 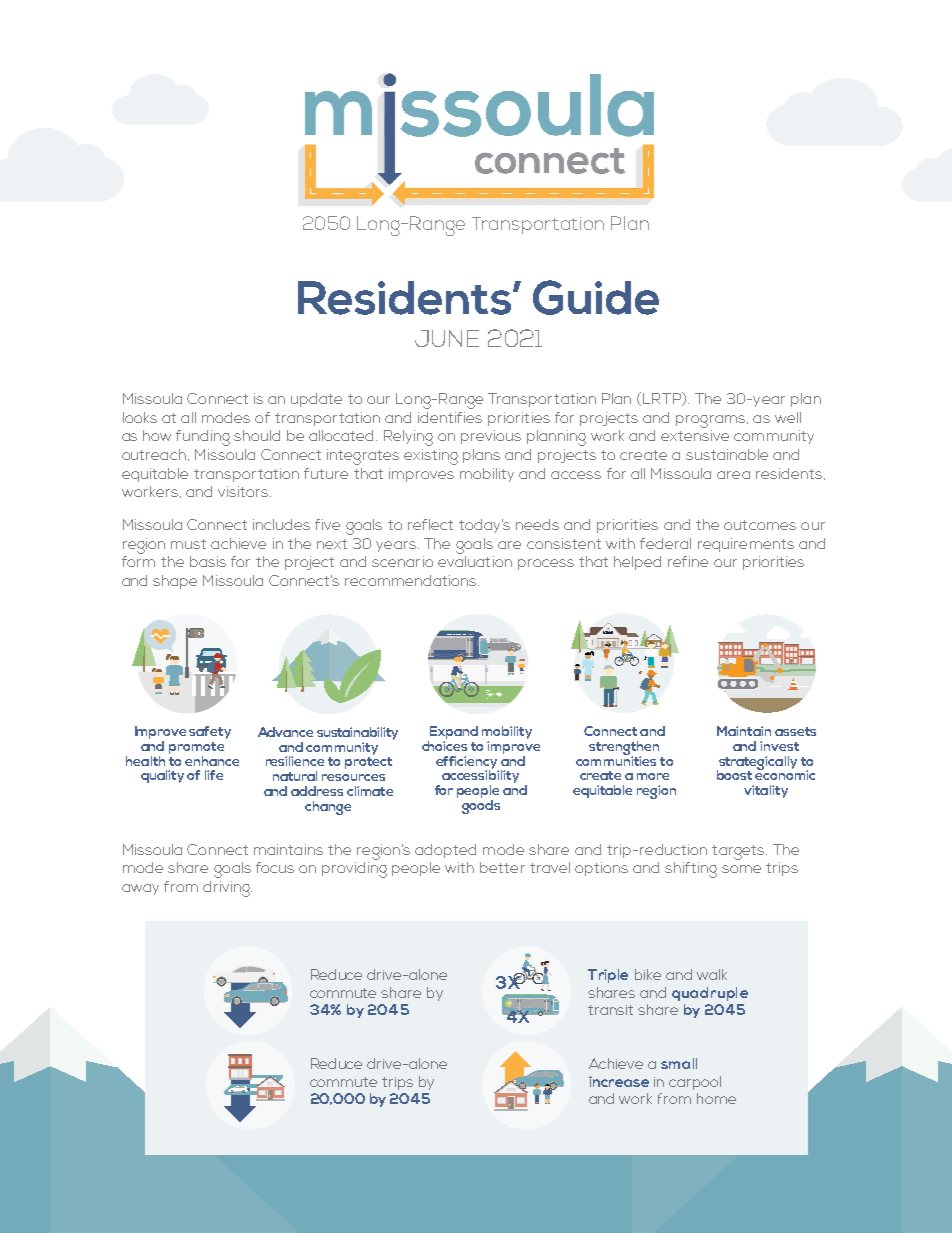 What do you see at coordinates (140, 889) in the screenshot?
I see `away` at bounding box center [140, 889].
